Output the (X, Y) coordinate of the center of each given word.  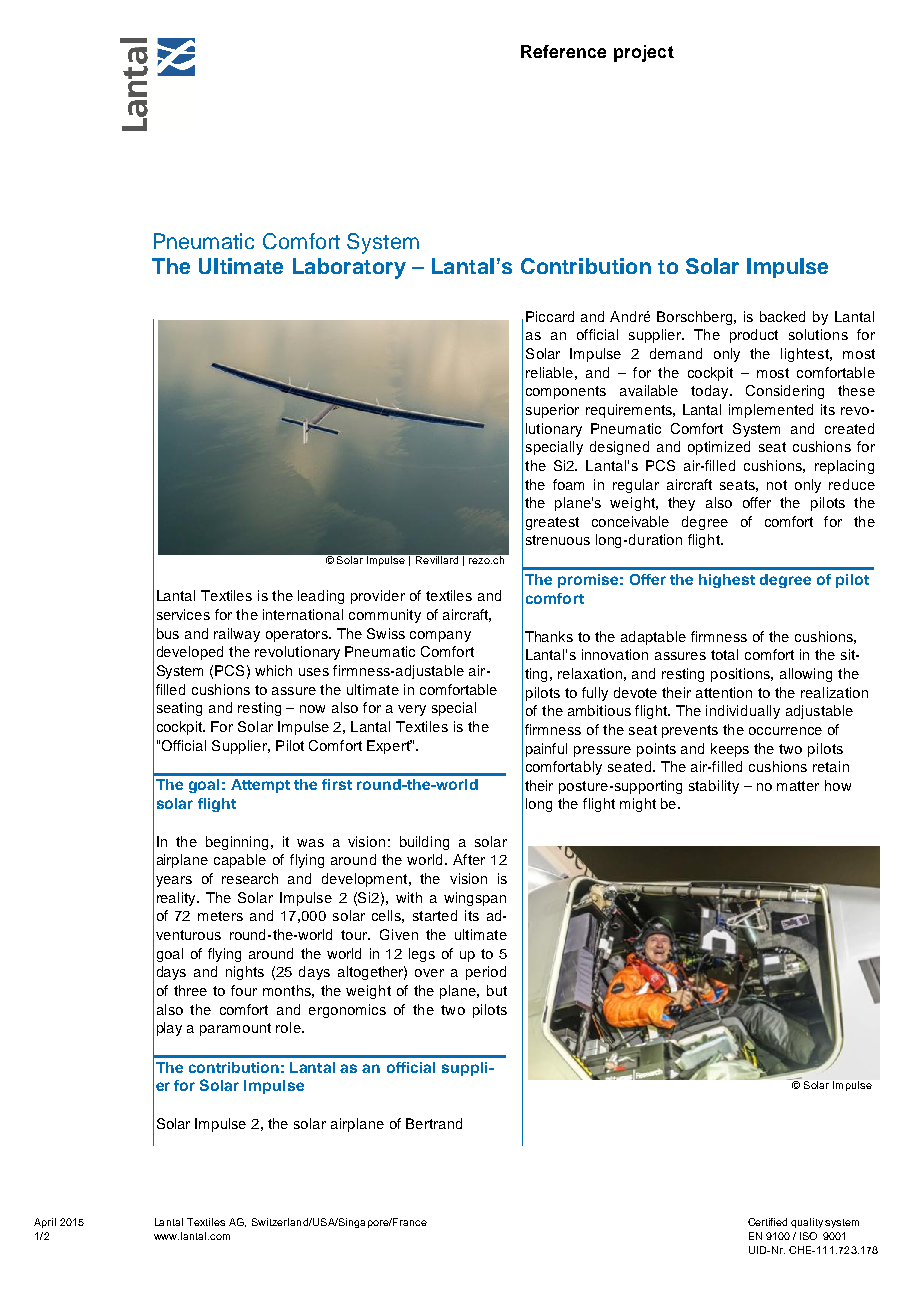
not (777, 485)
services (183, 614)
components (566, 392)
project (644, 53)
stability (714, 787)
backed (782, 316)
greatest (552, 523)
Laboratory (349, 268)
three (190, 990)
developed (190, 653)
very (412, 710)
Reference (563, 51)
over (429, 973)
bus (168, 633)
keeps (730, 750)
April (45, 1223)
